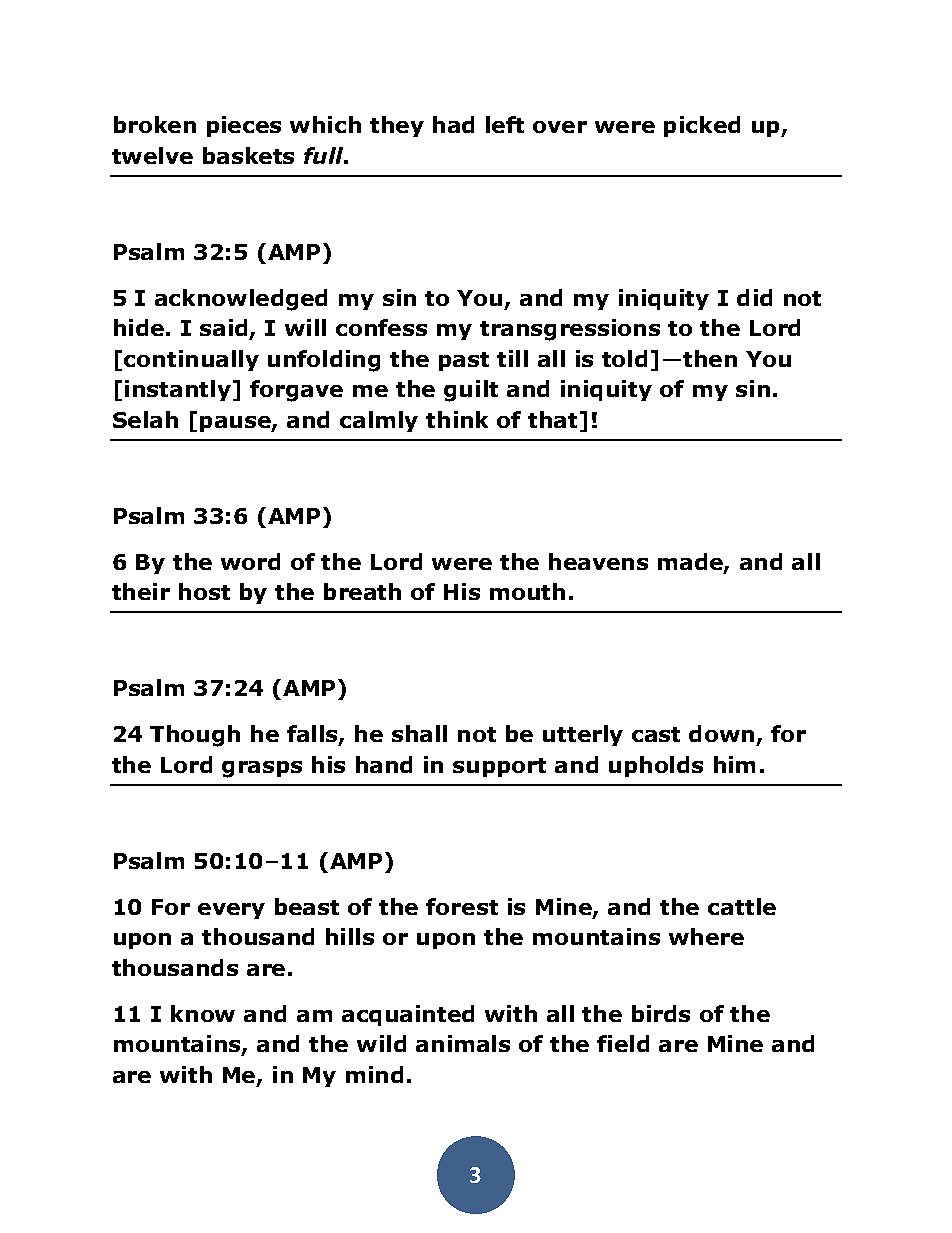 This screenshot has width=952, height=1233. Describe the element at coordinates (204, 591) in the screenshot. I see `host` at that location.
